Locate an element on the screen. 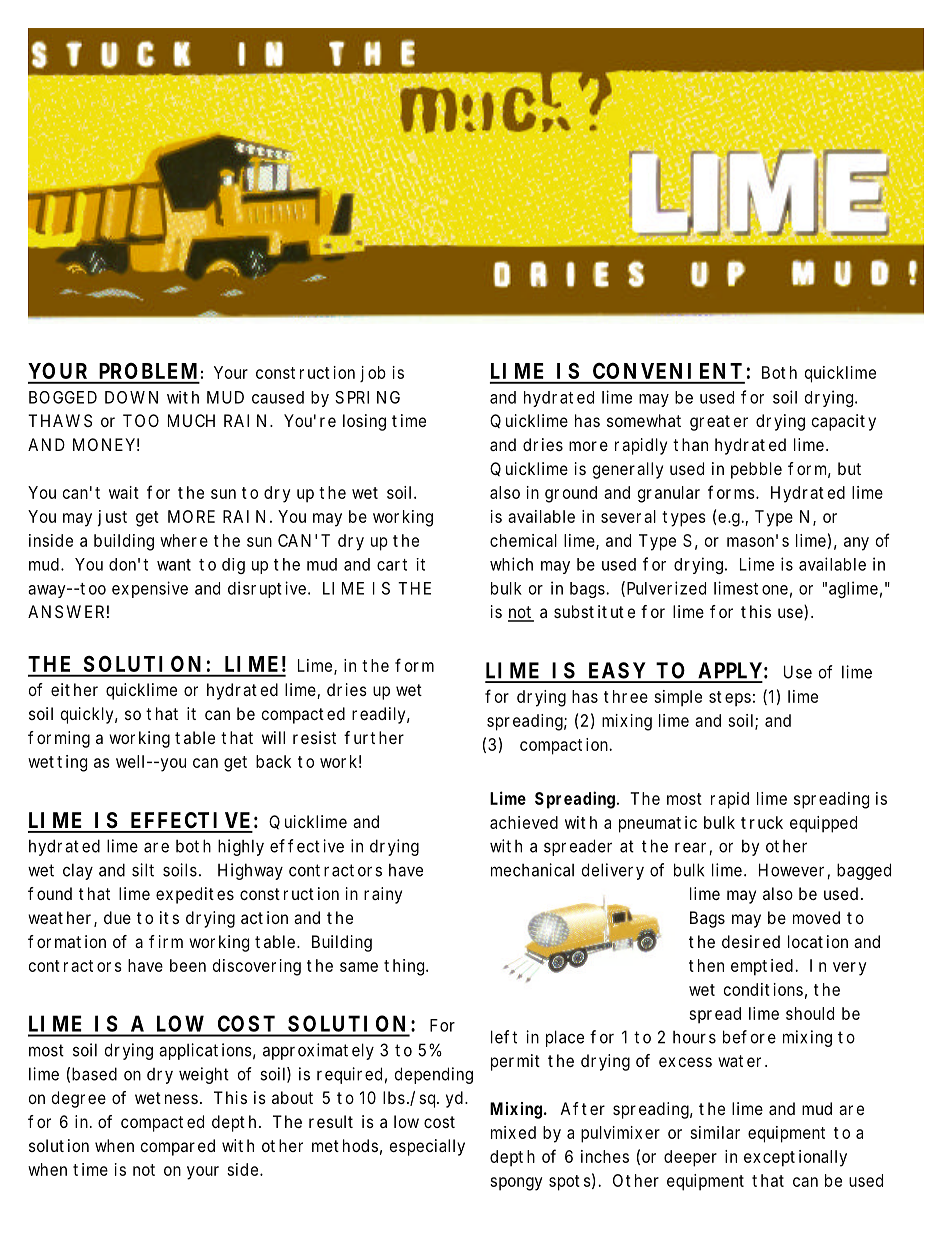 This screenshot has height=1233, width=952. SPRING is located at coordinates (367, 397).
